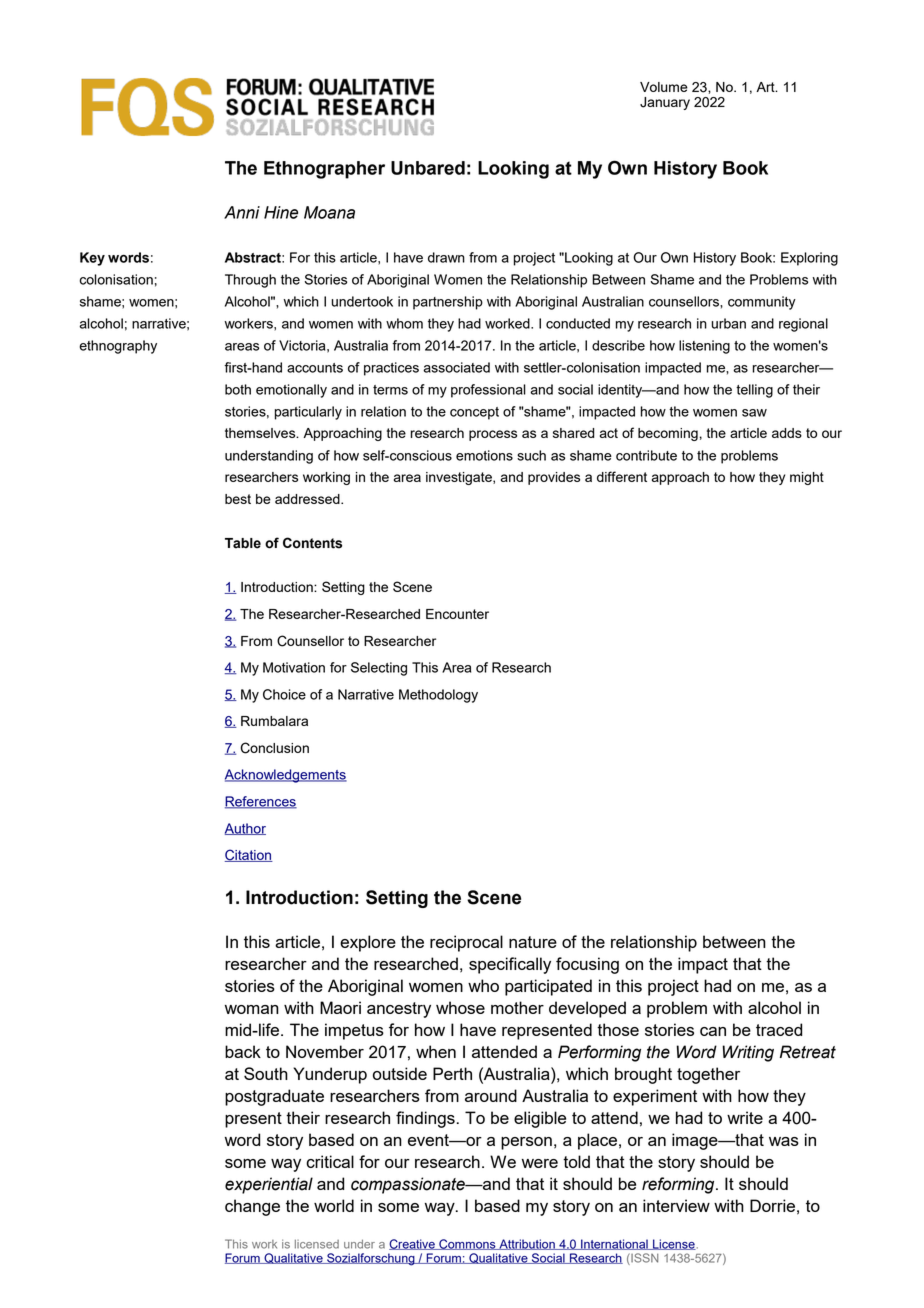  Describe the element at coordinates (713, 1031) in the screenshot. I see `can` at that location.
